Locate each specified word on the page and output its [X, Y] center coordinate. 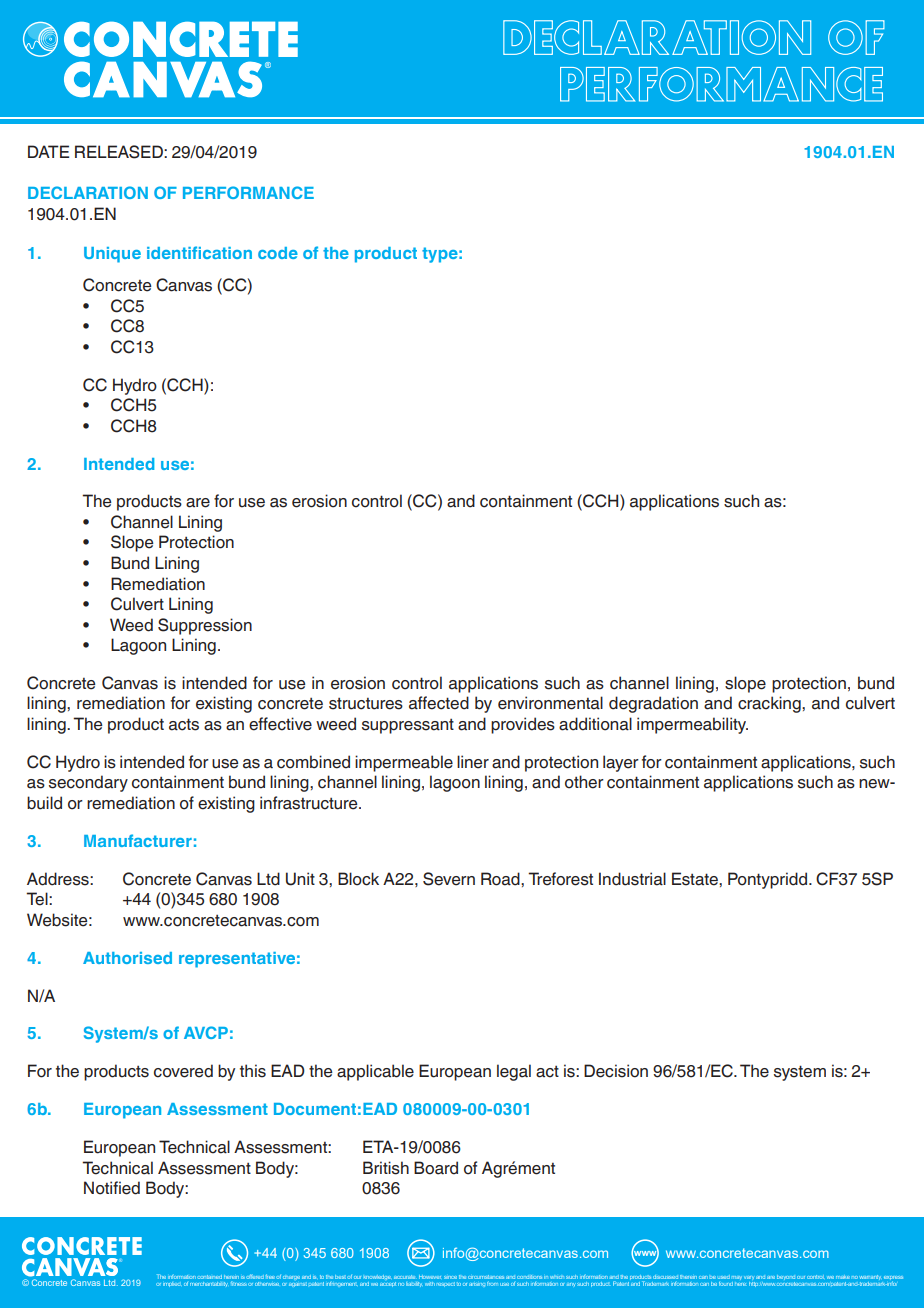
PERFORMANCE [248, 192]
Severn [449, 879]
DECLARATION [88, 192]
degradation [653, 704]
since [450, 1277]
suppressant [408, 726]
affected [439, 703]
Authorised [127, 958]
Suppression [205, 626]
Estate [696, 879]
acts [184, 724]
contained [209, 1277]
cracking [770, 704]
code [278, 253]
